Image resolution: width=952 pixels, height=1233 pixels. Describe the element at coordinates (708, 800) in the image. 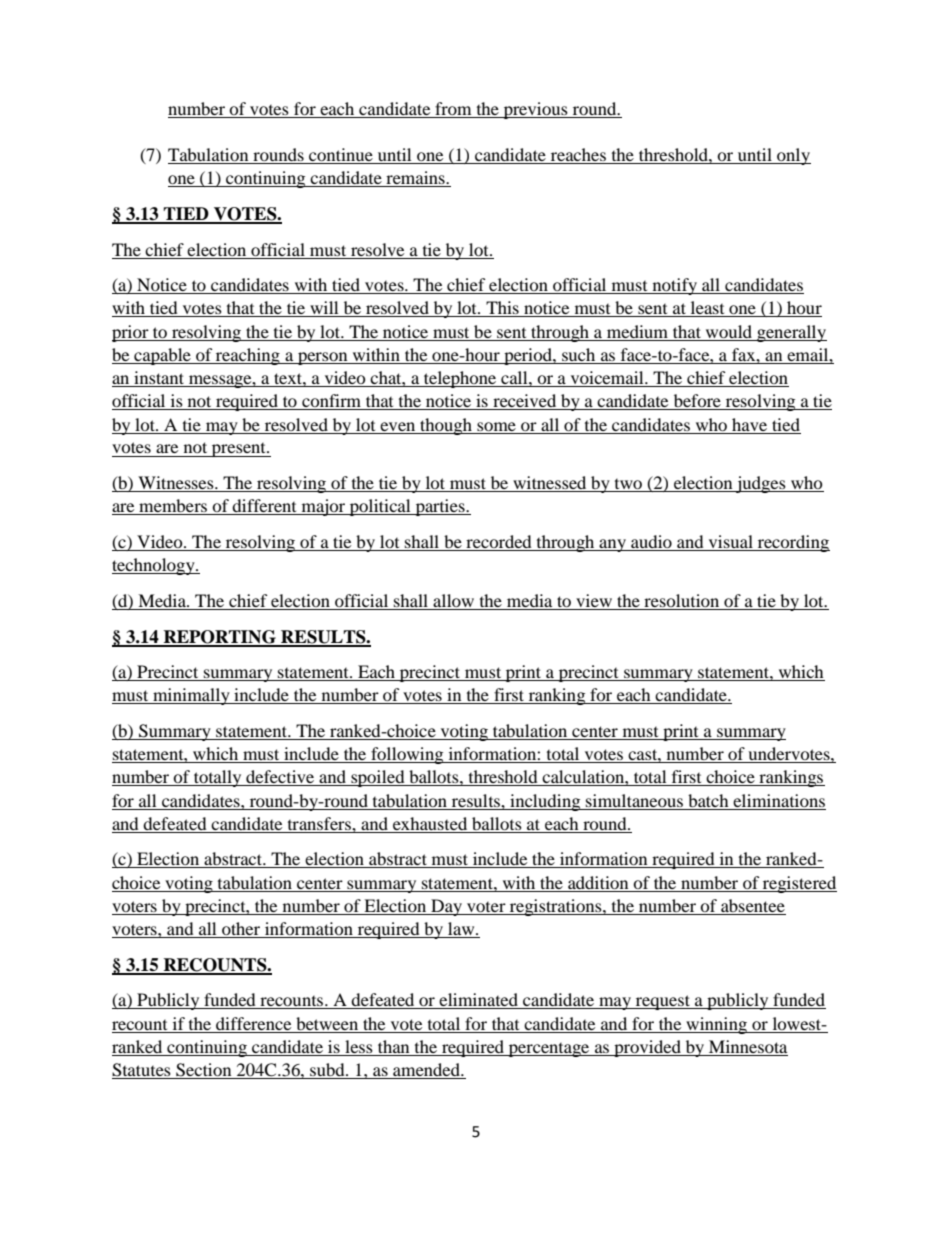

I see `batch` at that location.
